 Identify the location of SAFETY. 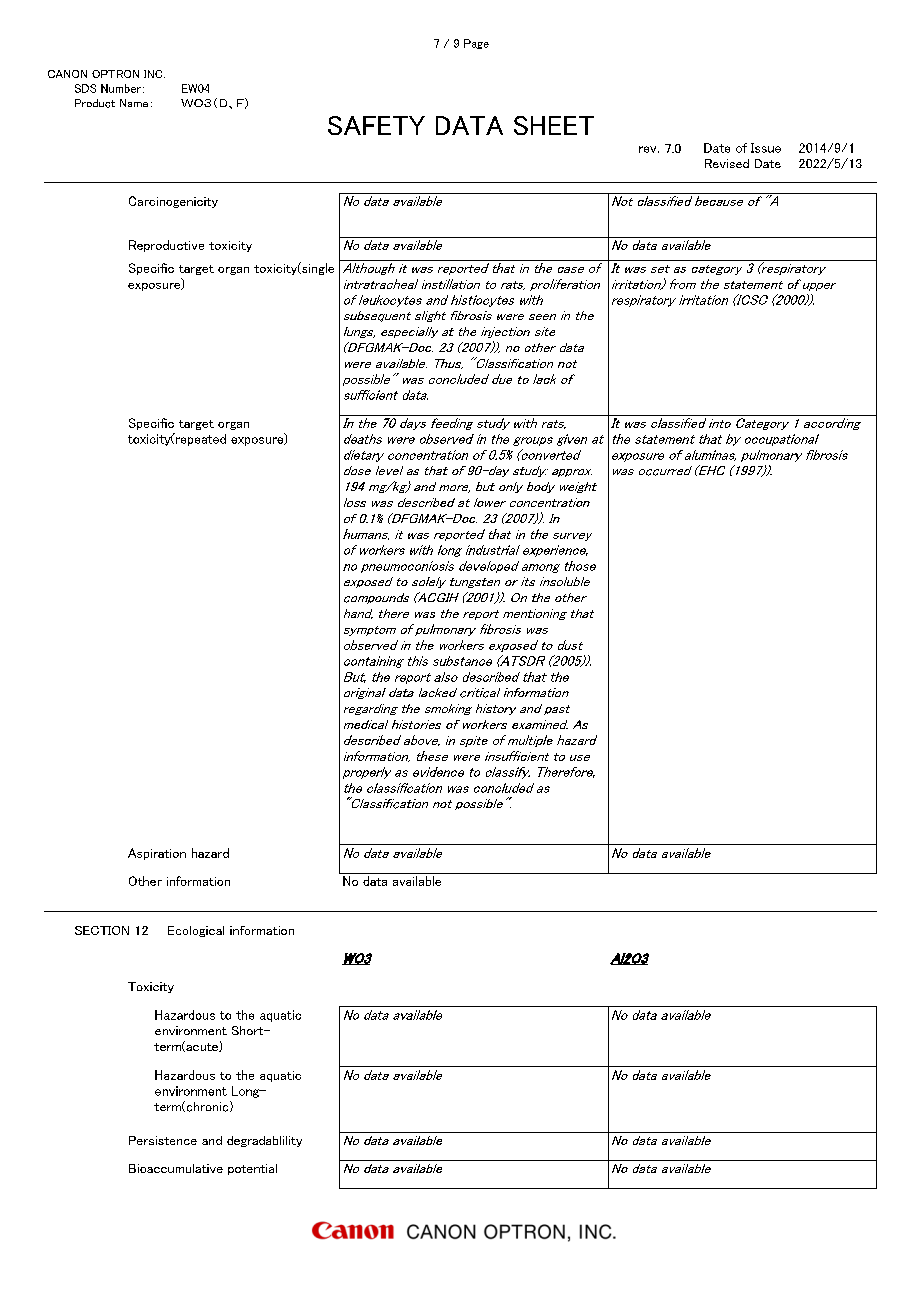
(376, 125).
